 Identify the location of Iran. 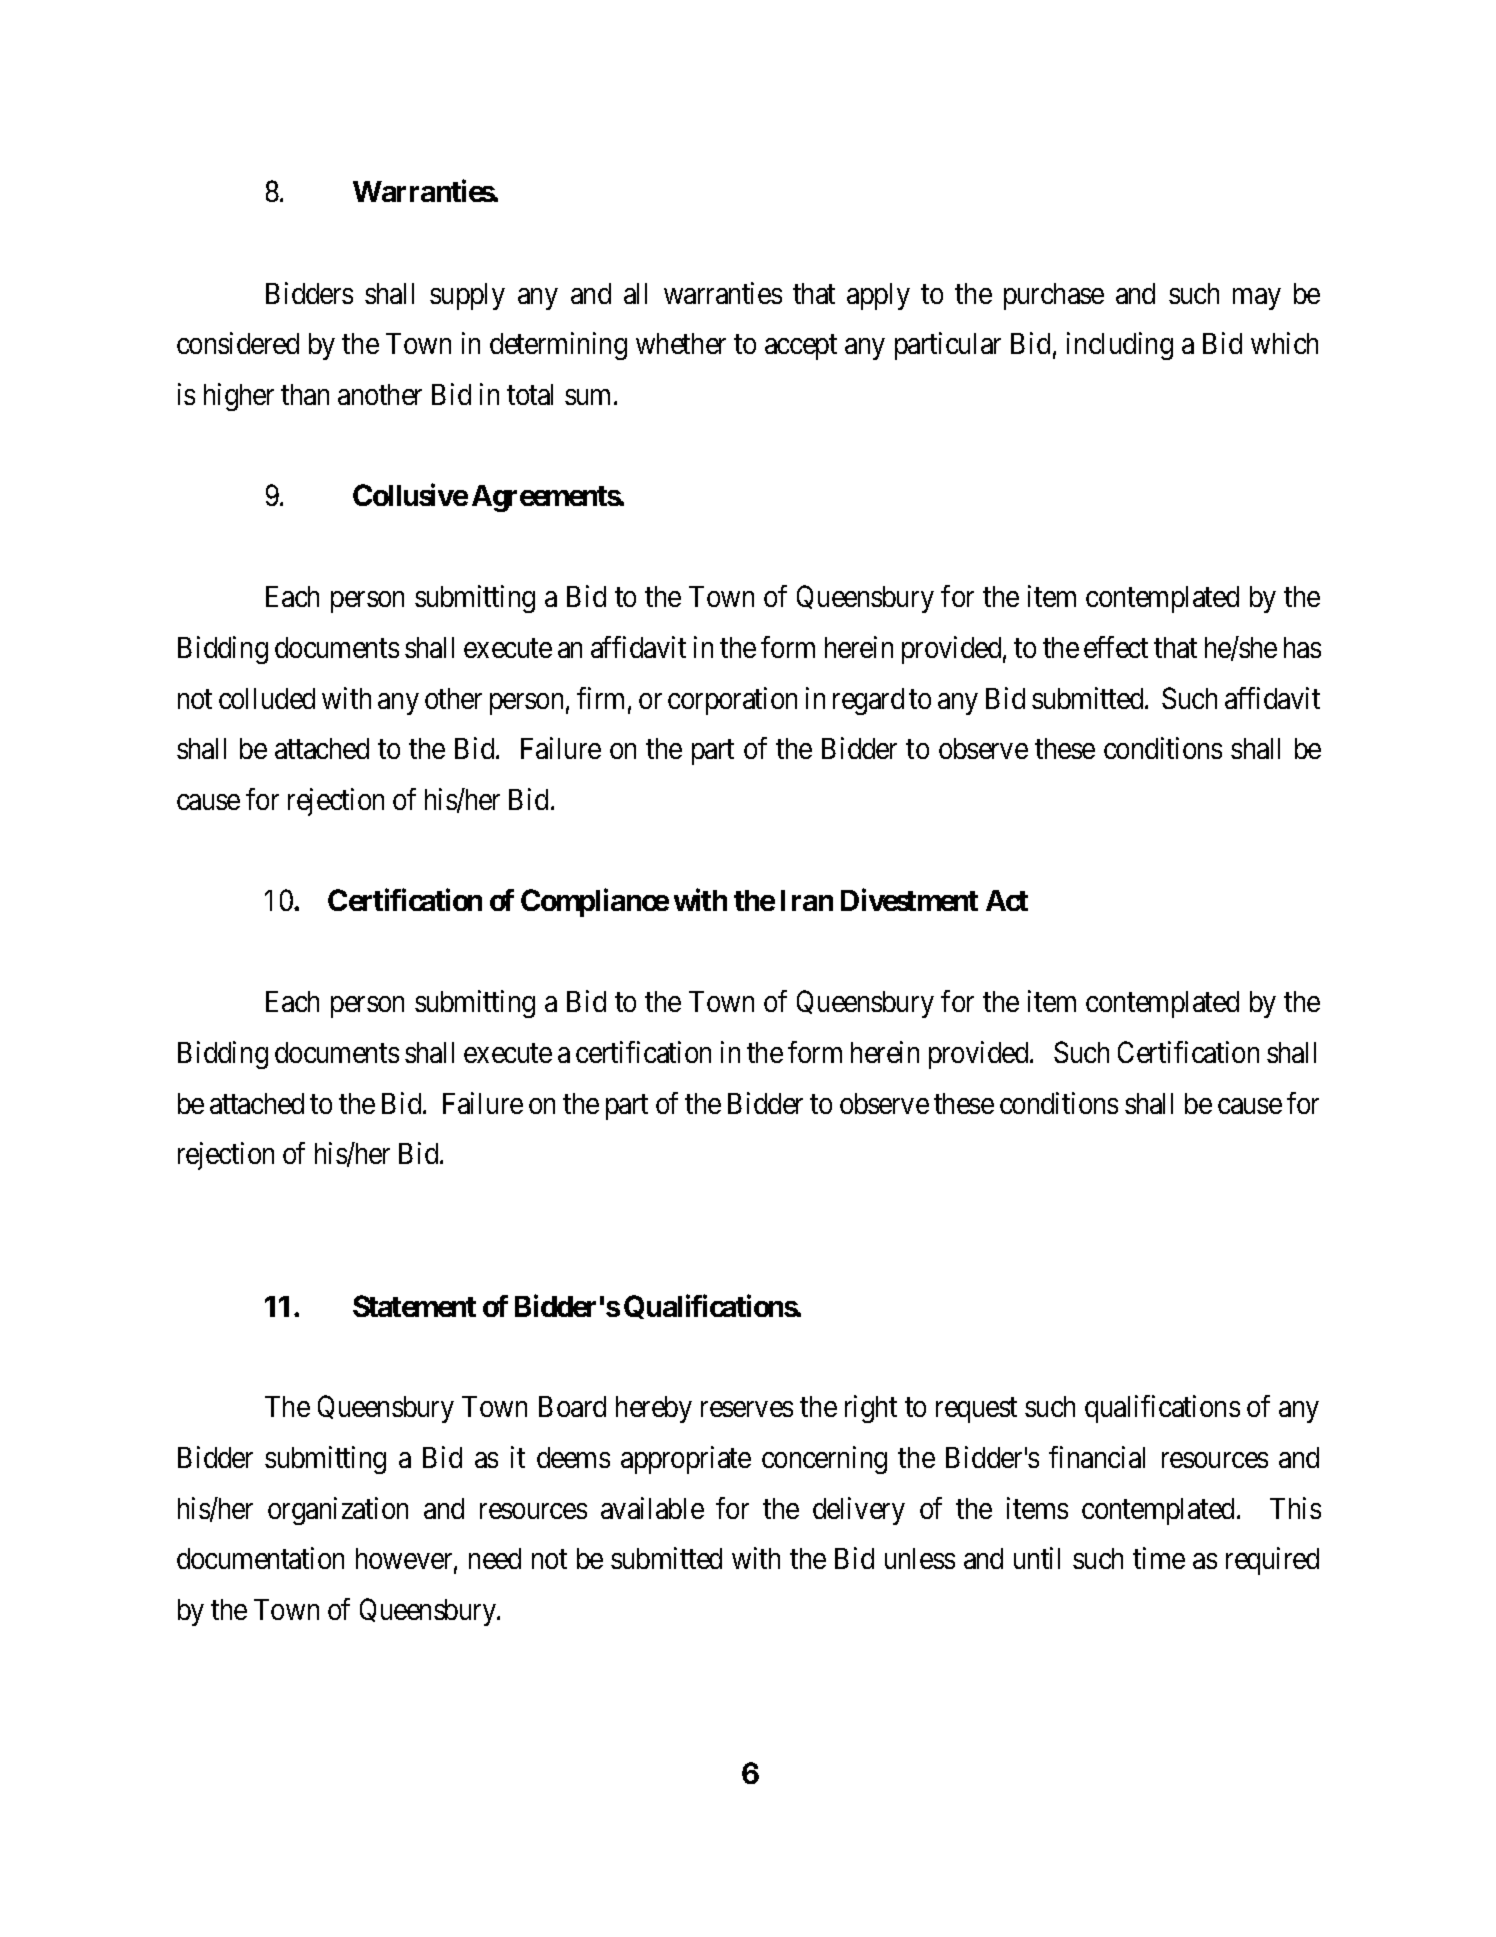
(807, 900).
